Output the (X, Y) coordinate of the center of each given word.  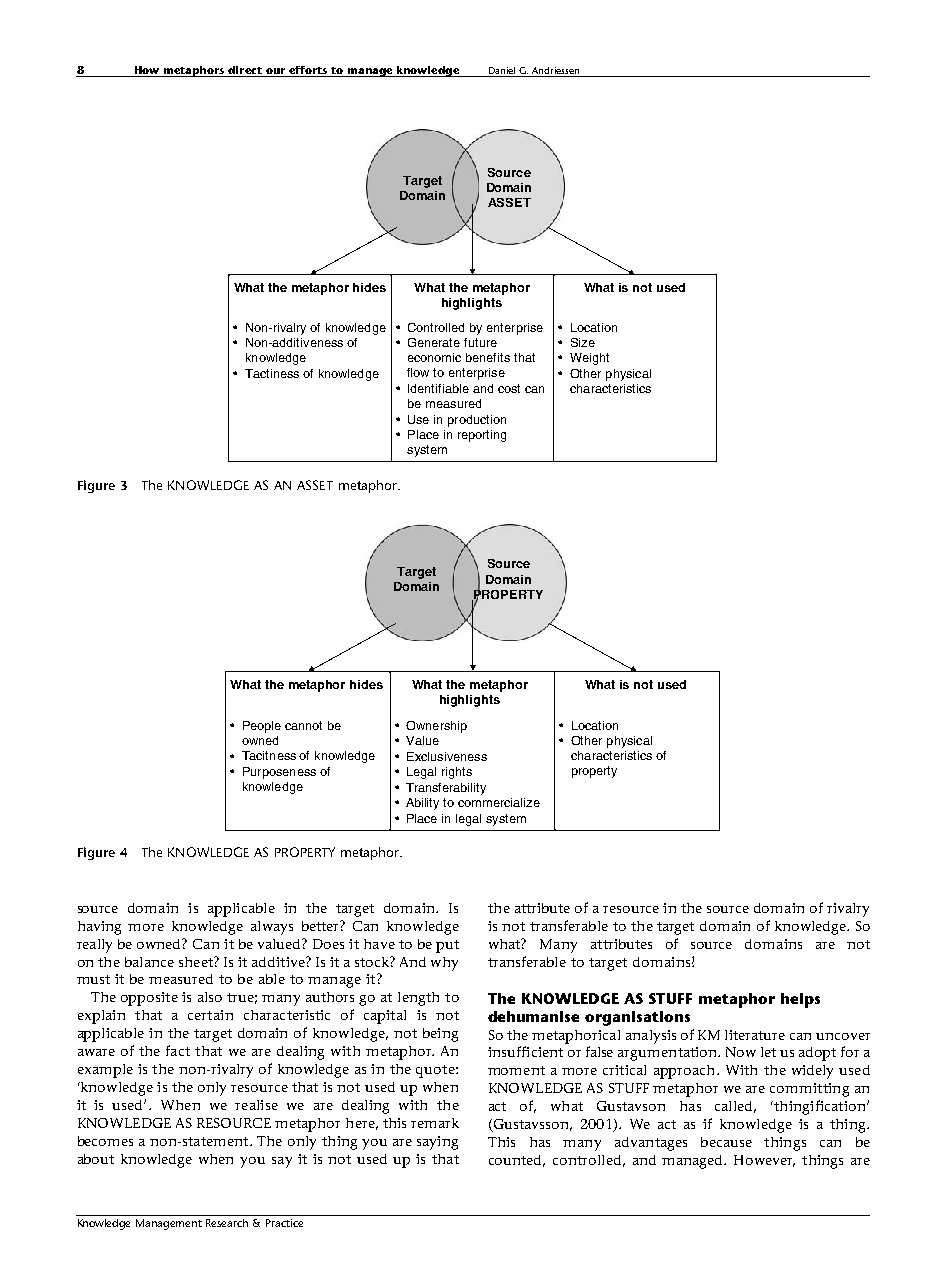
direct (245, 70)
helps (800, 1000)
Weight (589, 359)
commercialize (499, 802)
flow (418, 372)
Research (227, 1223)
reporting (482, 436)
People (262, 727)
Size (583, 342)
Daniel (502, 70)
